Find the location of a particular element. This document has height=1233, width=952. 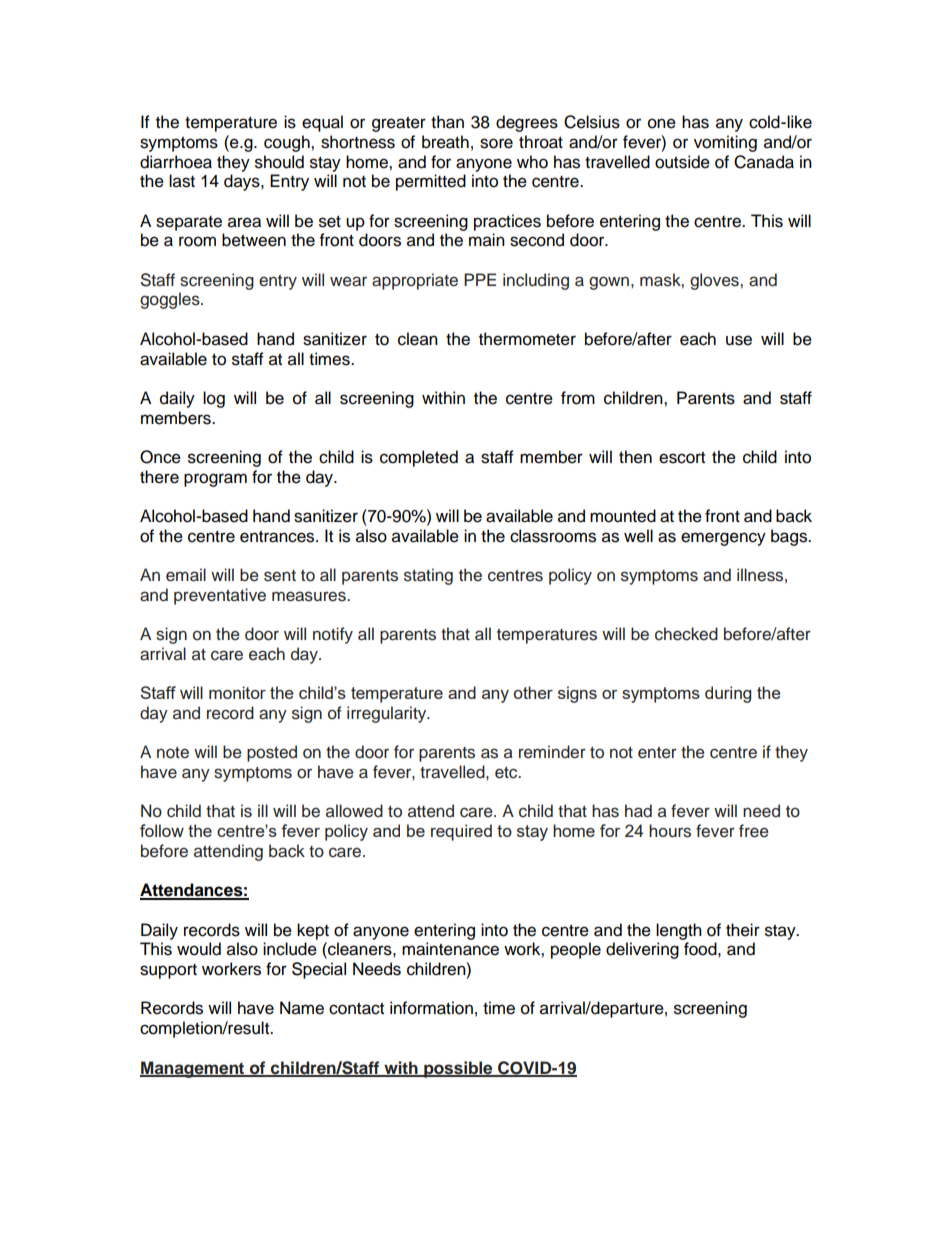

escort is located at coordinates (682, 458).
